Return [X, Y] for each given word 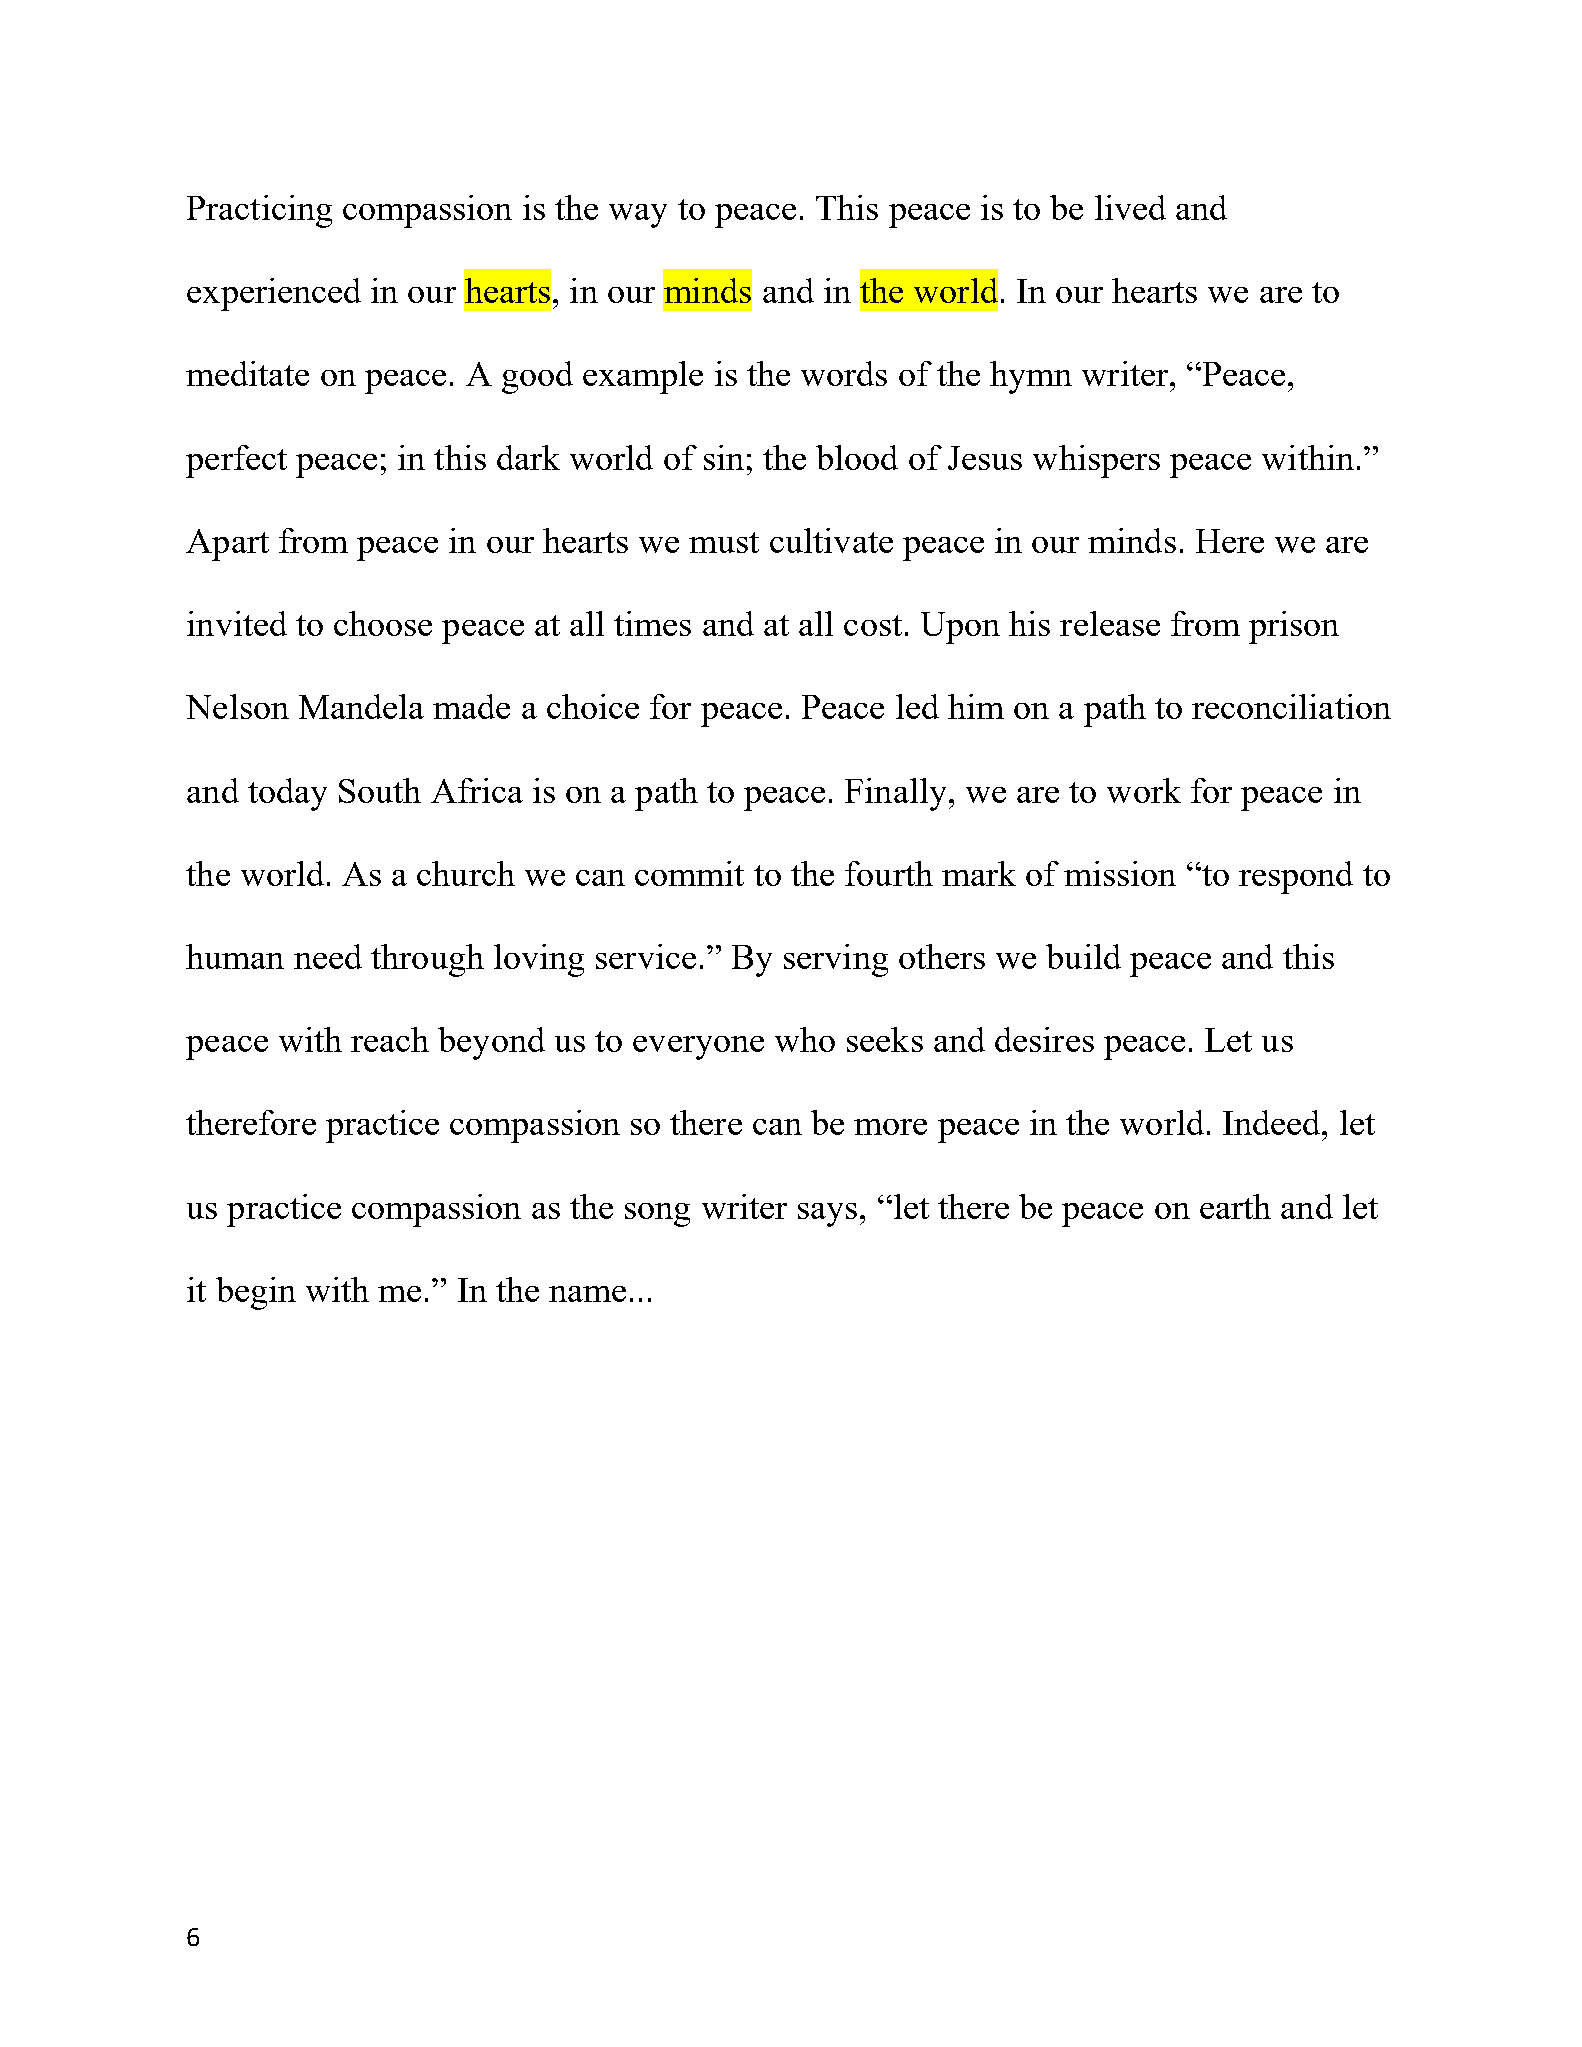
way [638, 216]
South [380, 790]
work [1144, 790]
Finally [895, 794]
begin [256, 1293]
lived [1130, 207]
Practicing [259, 211]
